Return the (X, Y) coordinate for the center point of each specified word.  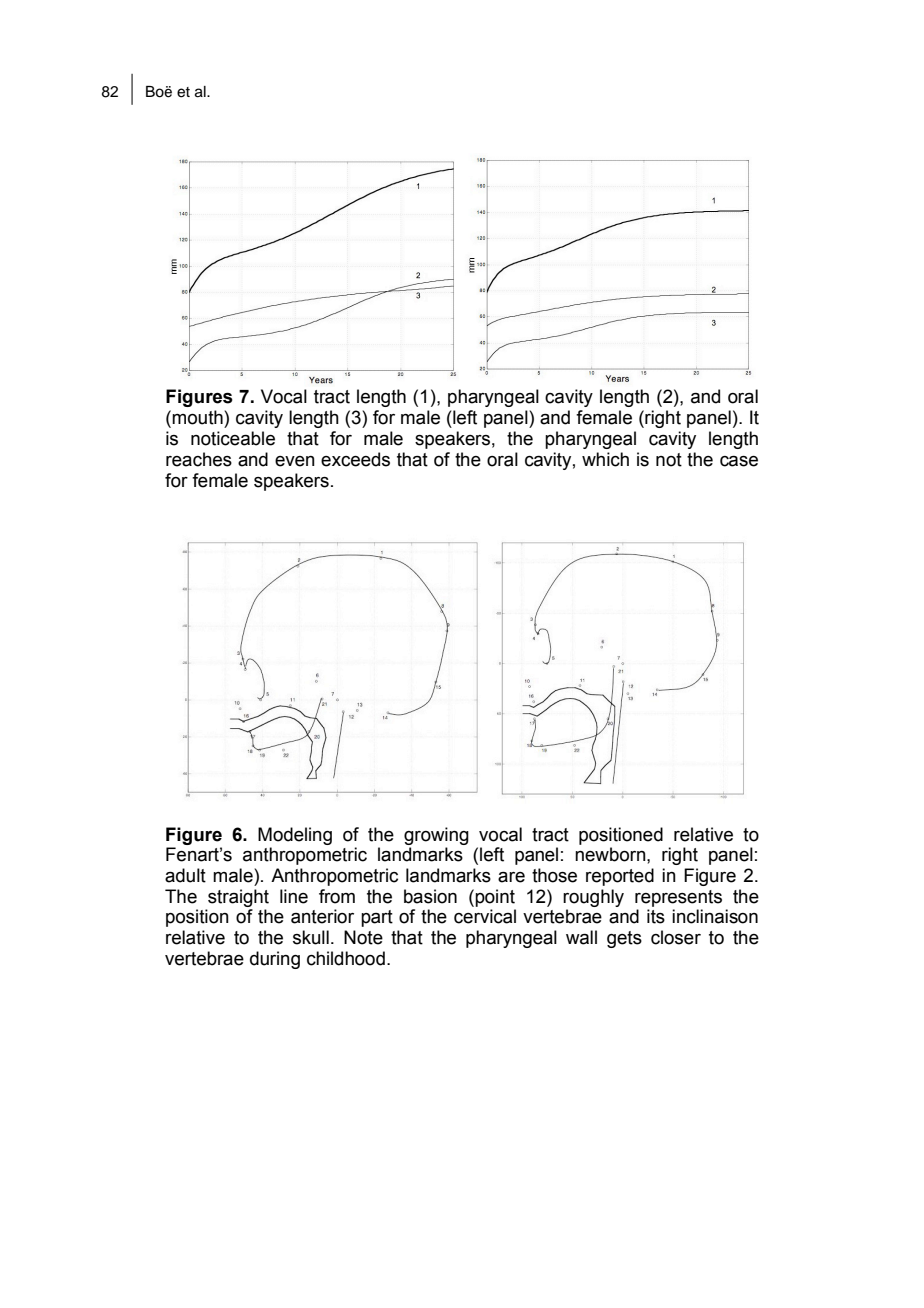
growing (436, 836)
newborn (611, 854)
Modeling (295, 836)
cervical (485, 916)
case (739, 461)
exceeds (355, 459)
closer (676, 937)
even (295, 461)
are (511, 877)
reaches (199, 459)
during (275, 960)
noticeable (233, 438)
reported (620, 877)
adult (185, 875)
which (605, 459)
